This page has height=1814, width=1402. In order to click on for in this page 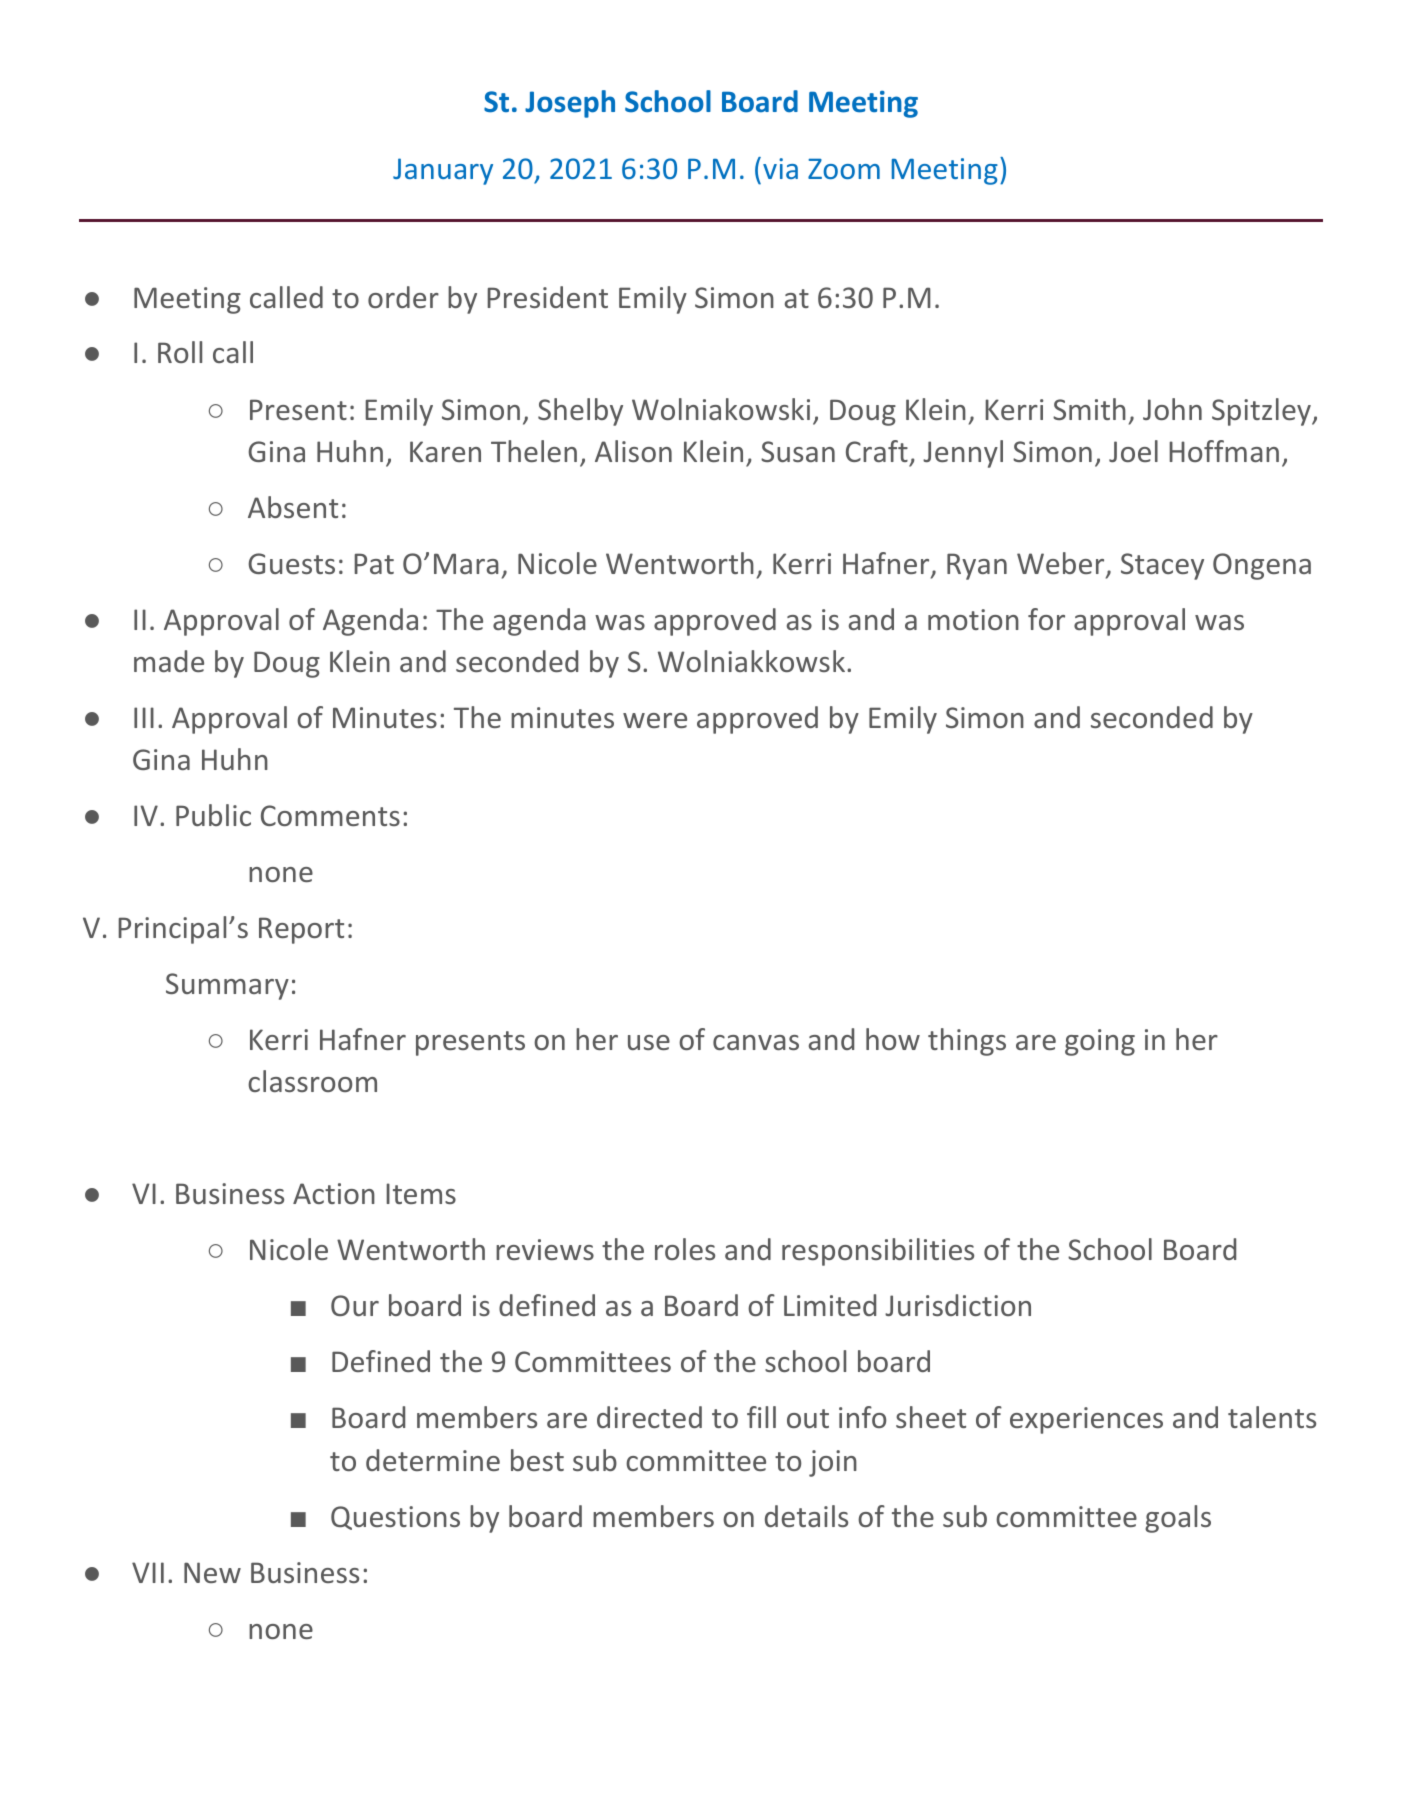, I will do `click(1046, 619)`.
